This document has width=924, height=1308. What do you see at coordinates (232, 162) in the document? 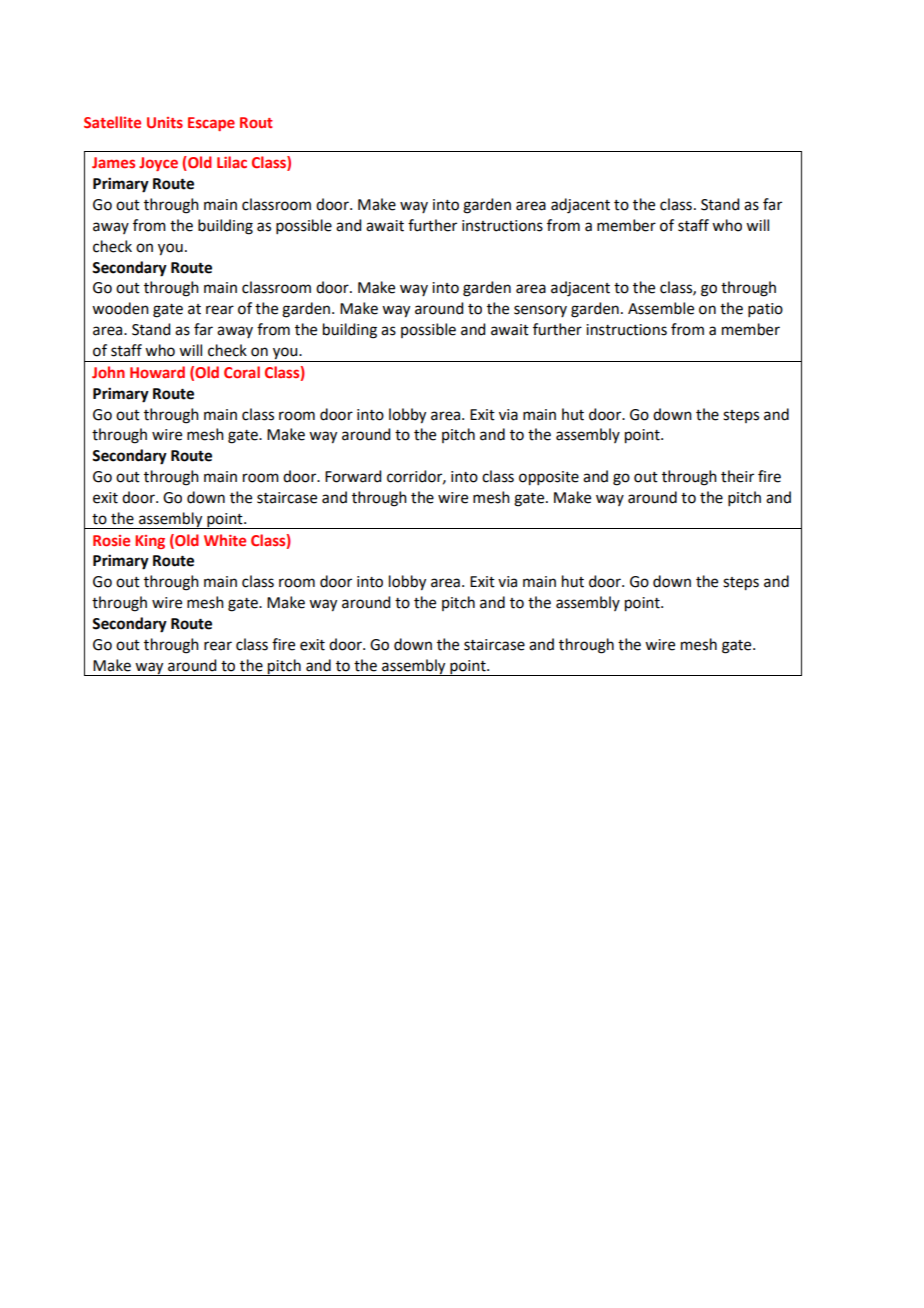
I see `Lilac` at bounding box center [232, 162].
